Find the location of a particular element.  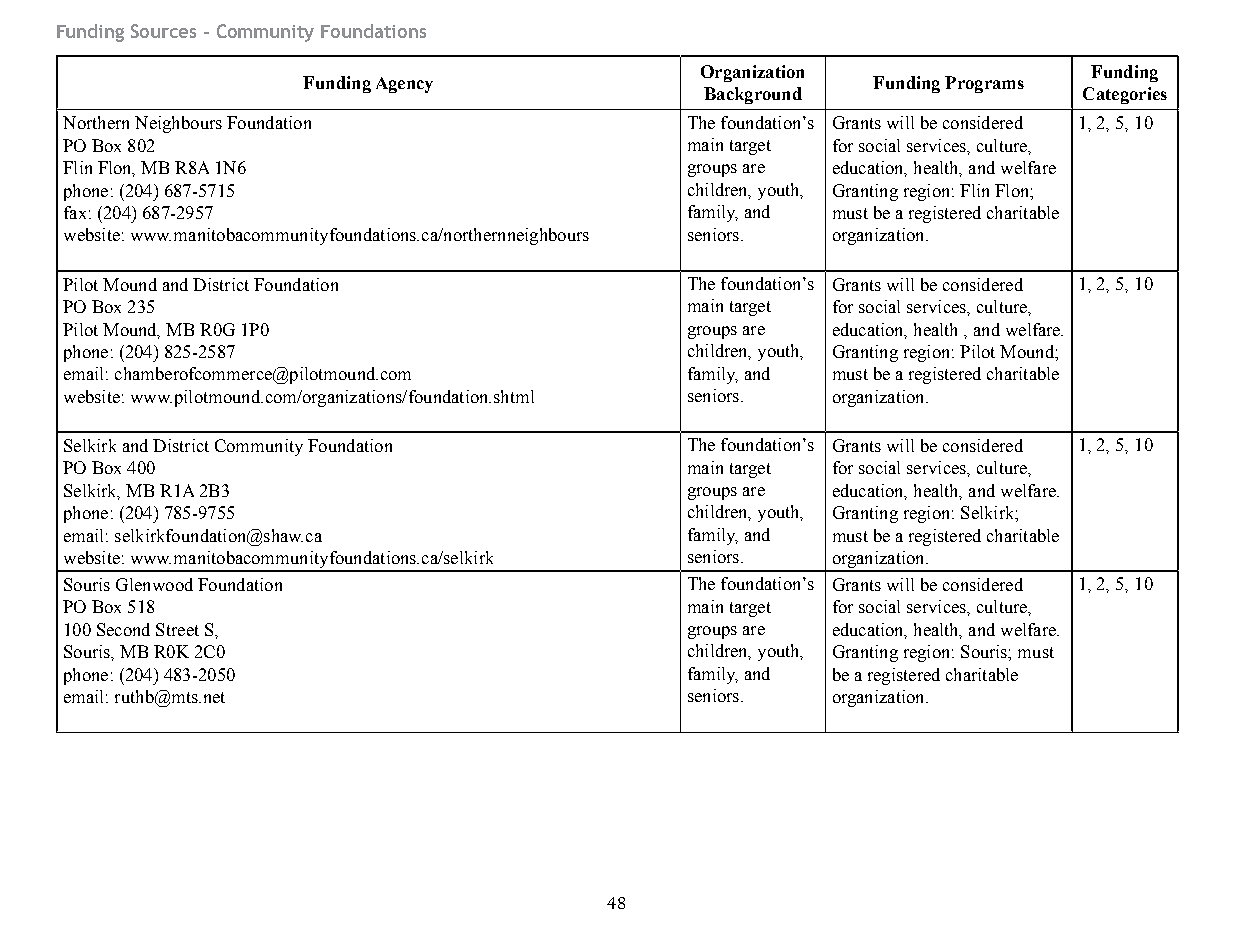

Second is located at coordinates (123, 629).
